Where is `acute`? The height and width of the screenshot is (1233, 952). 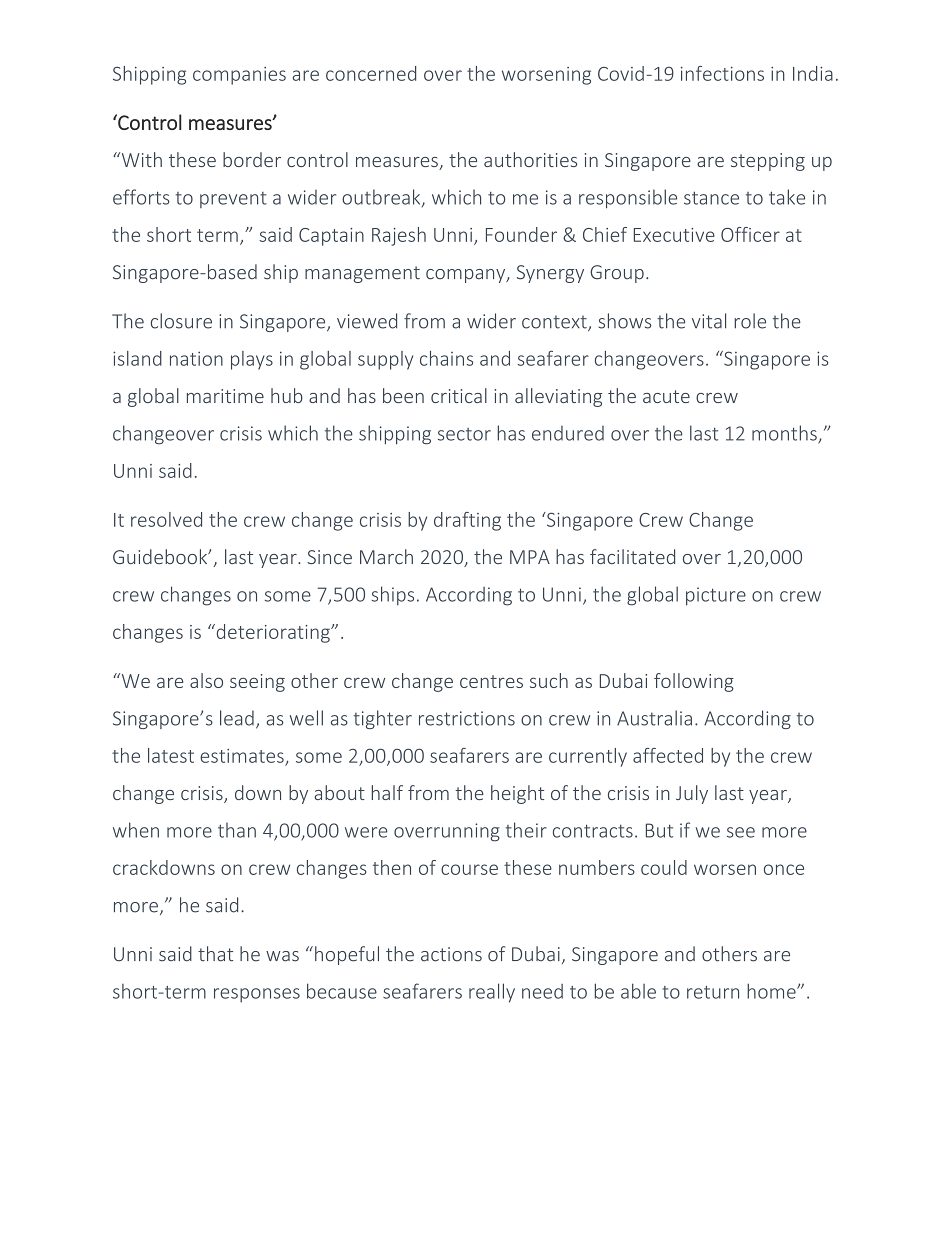
acute is located at coordinates (666, 396).
